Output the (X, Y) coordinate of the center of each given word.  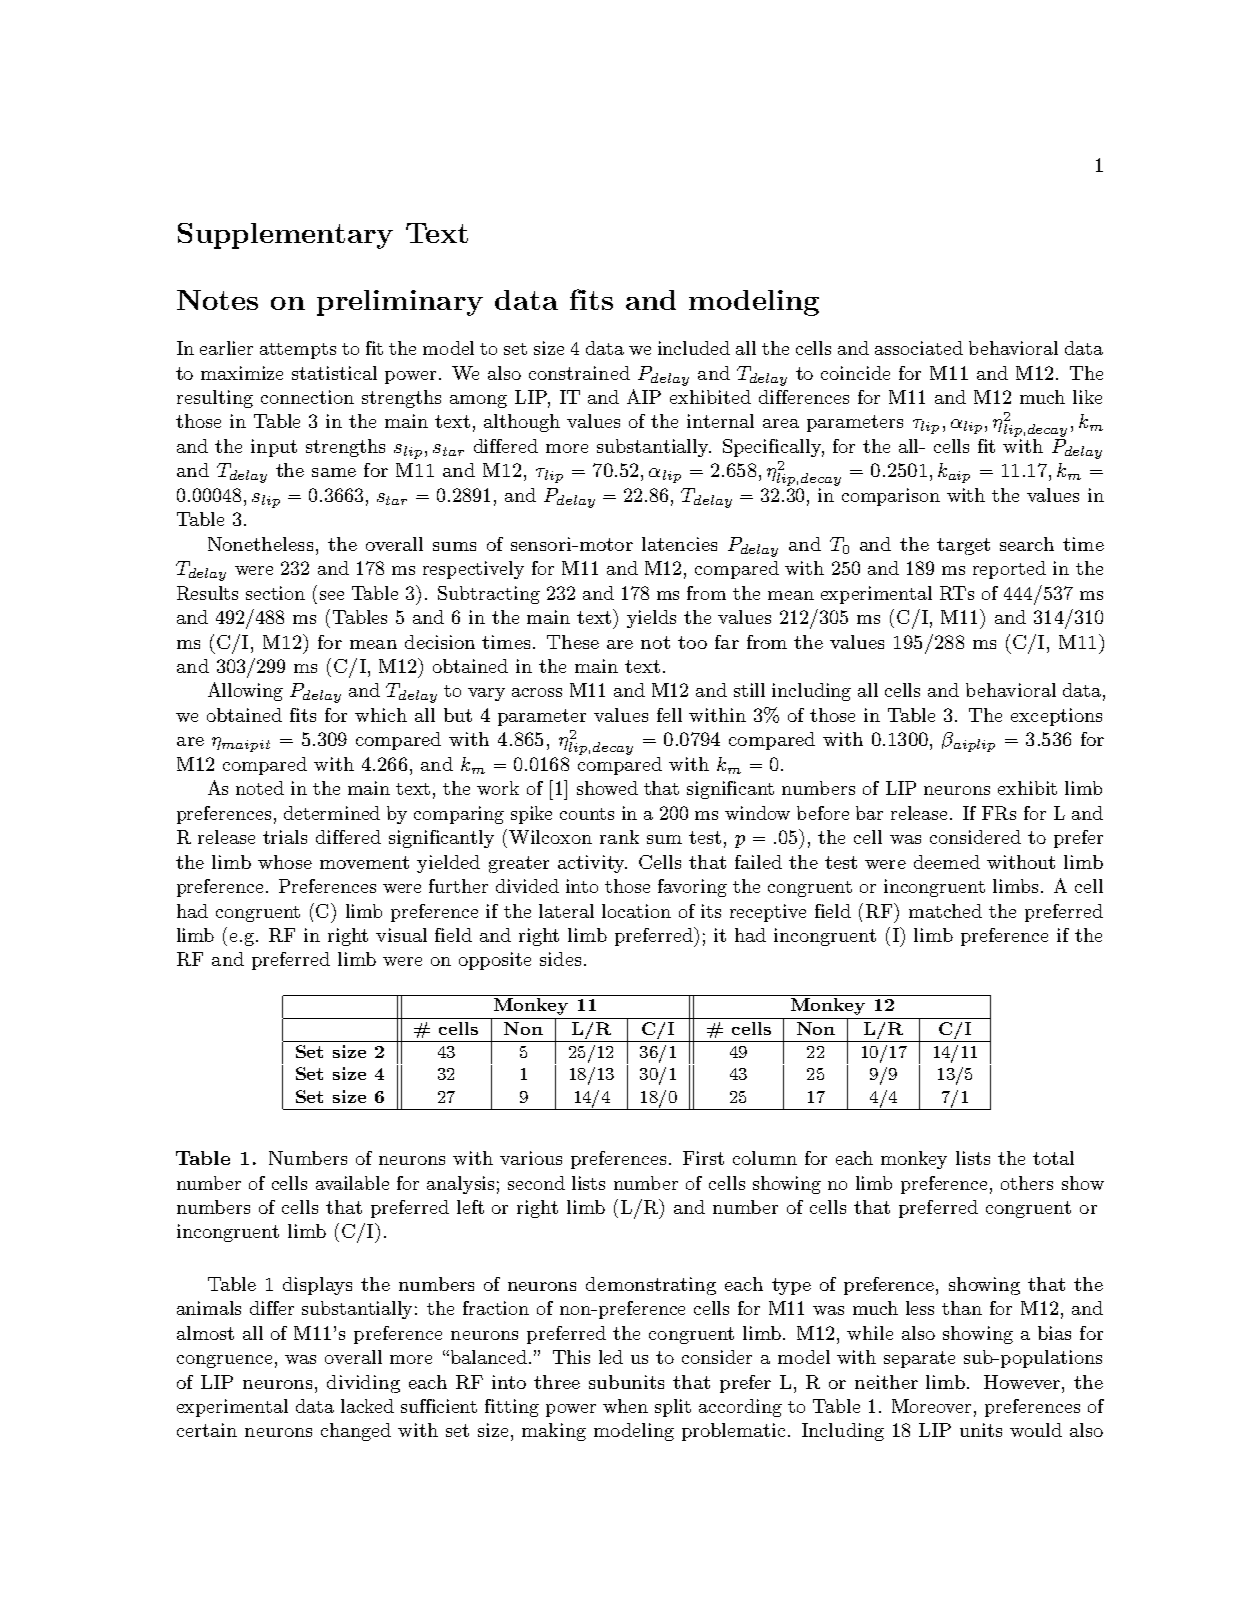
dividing (363, 1384)
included (694, 348)
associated (919, 348)
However (1023, 1382)
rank (619, 837)
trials (285, 837)
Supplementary (285, 236)
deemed (947, 862)
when (625, 1406)
